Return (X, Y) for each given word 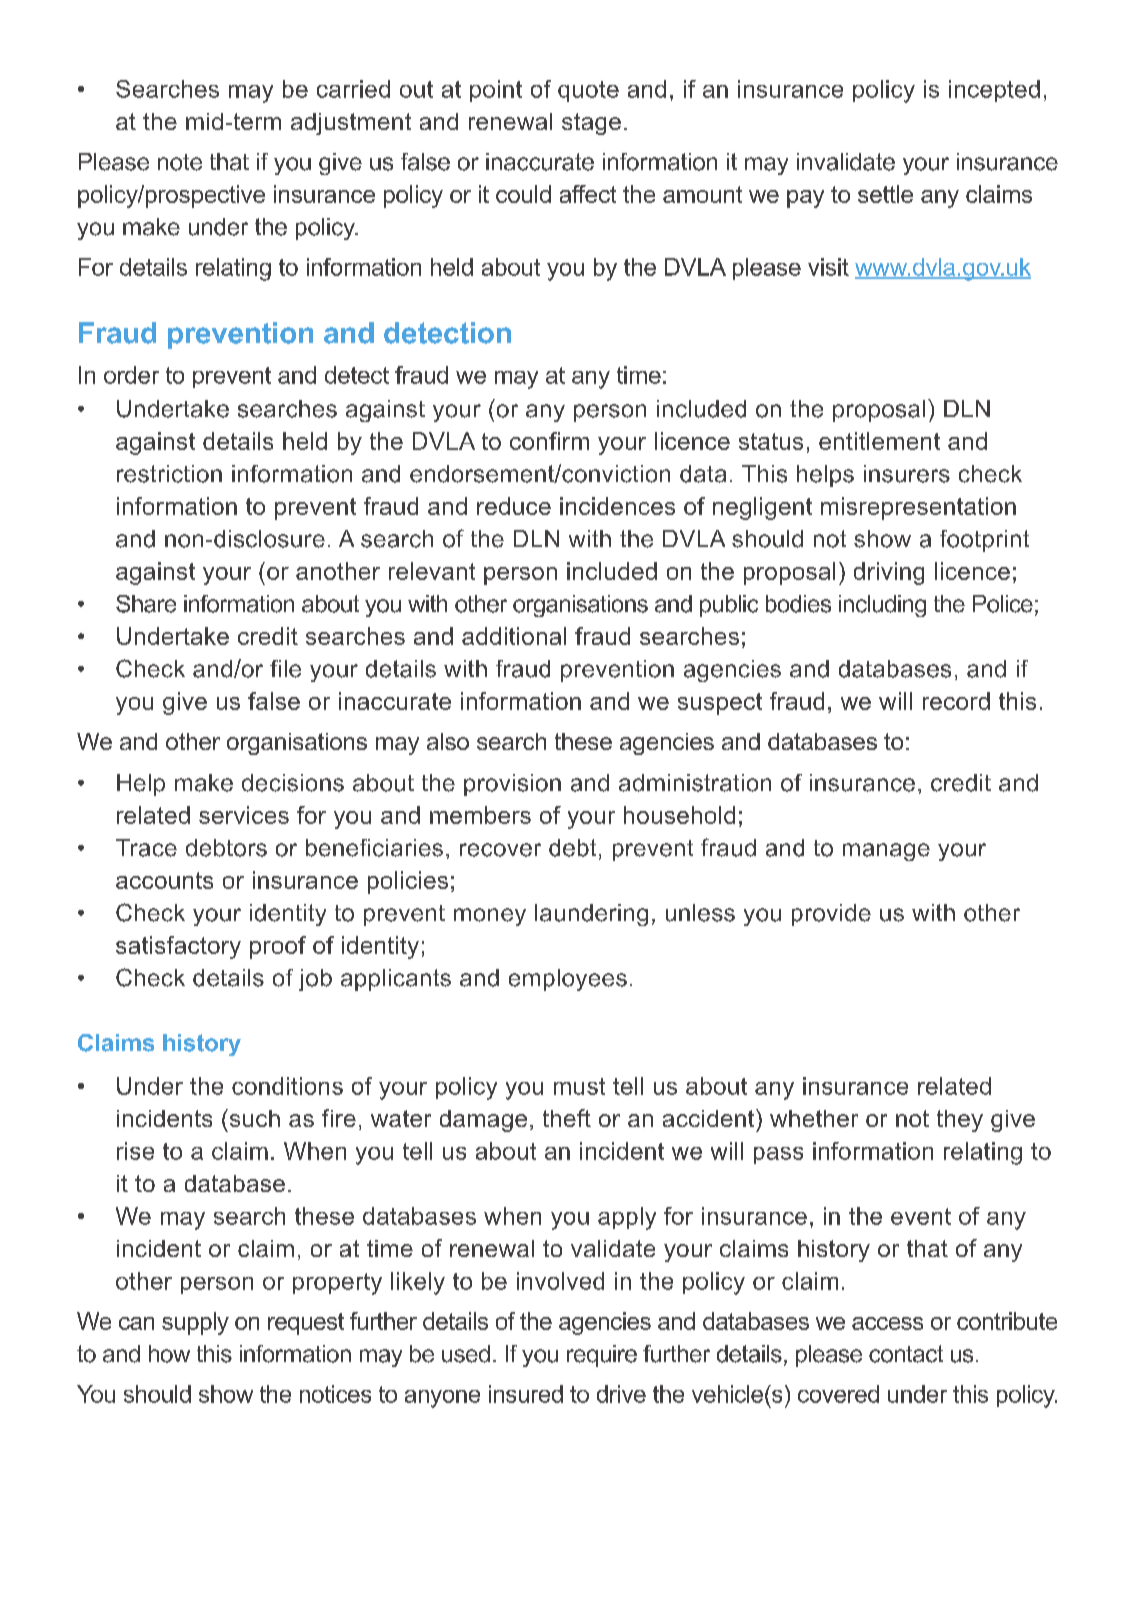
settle (885, 194)
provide (831, 915)
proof (278, 947)
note (180, 162)
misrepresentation (918, 508)
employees (568, 980)
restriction (169, 474)
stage (591, 124)
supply (195, 1323)
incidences (617, 506)
